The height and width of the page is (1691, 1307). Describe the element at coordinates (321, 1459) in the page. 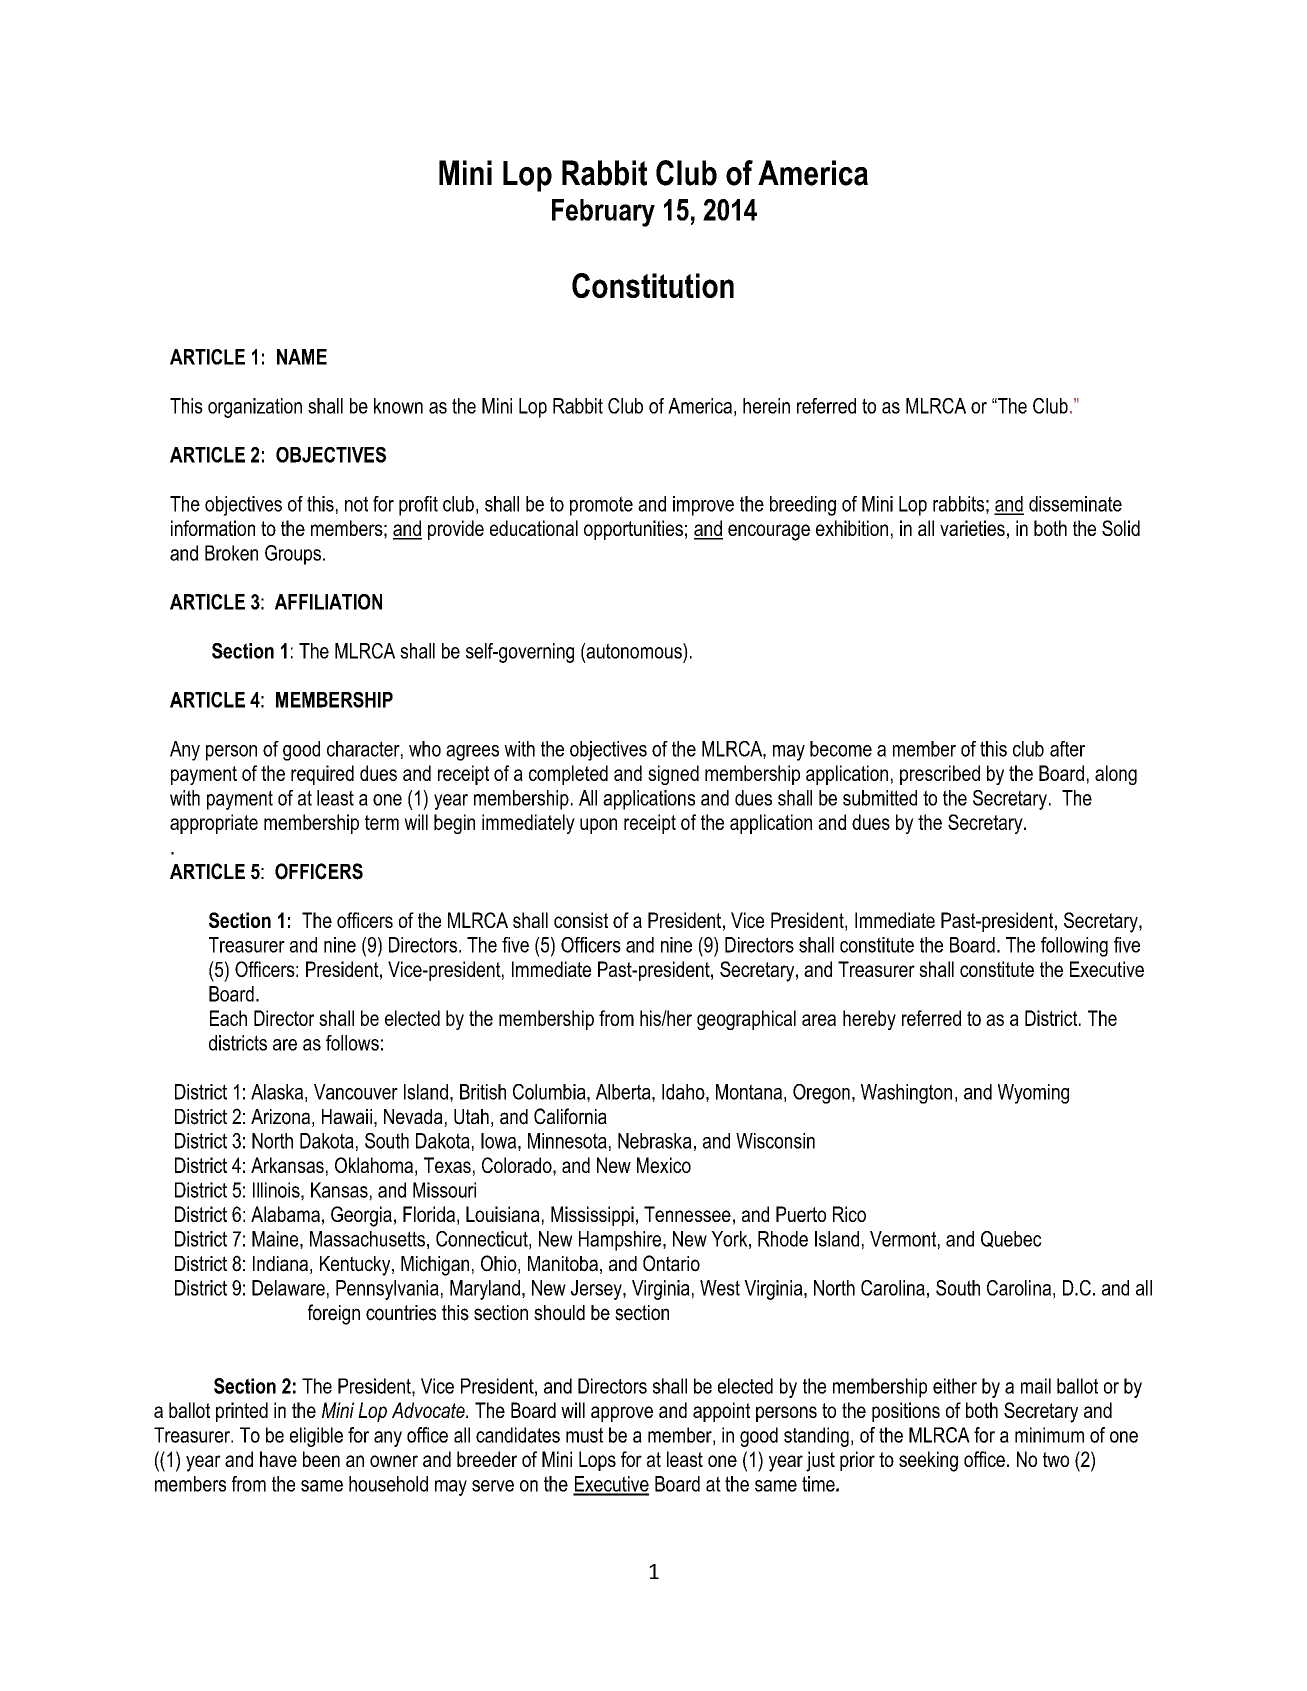

I see `been` at that location.
